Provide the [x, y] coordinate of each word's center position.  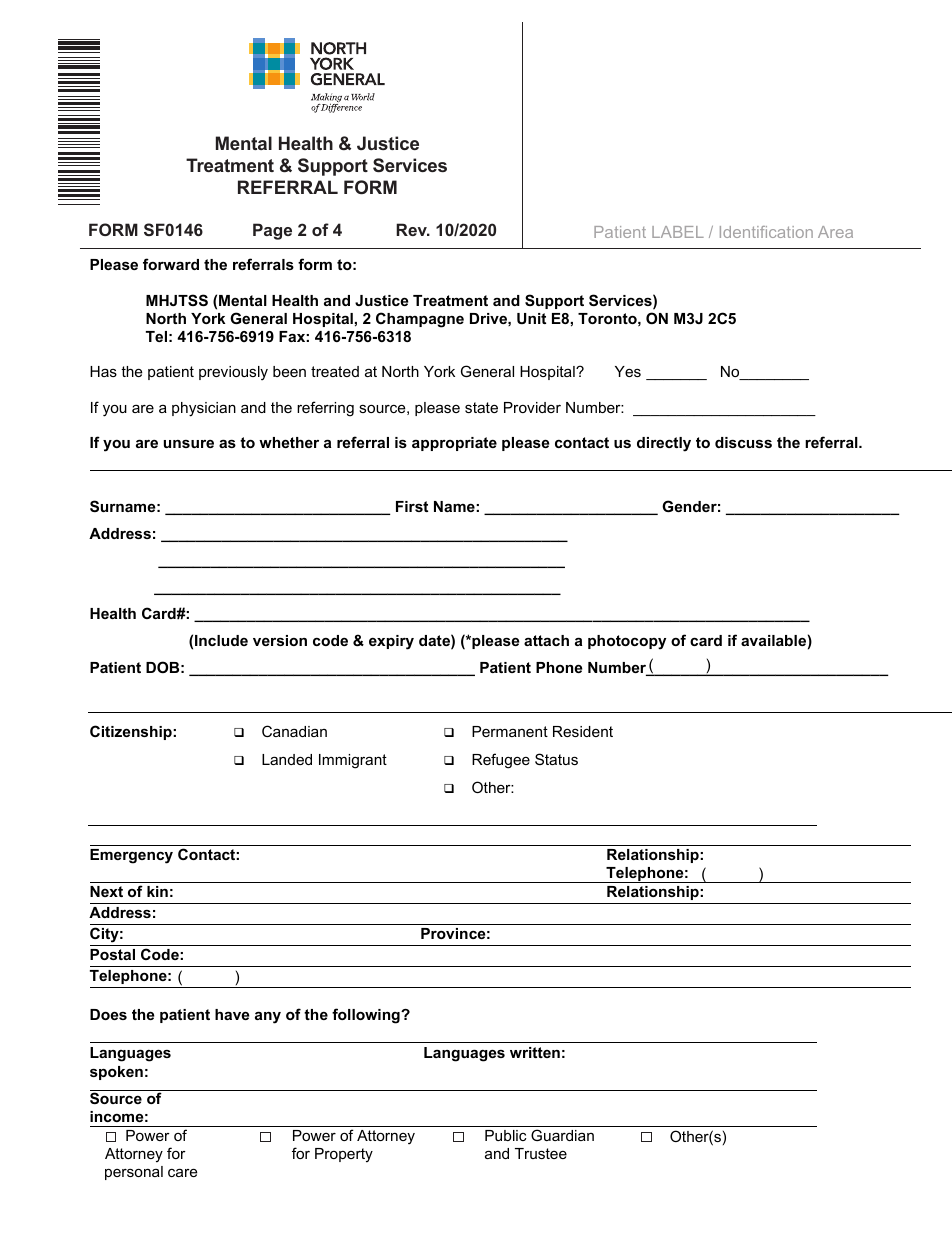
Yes [628, 371]
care [182, 1172]
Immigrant [353, 761]
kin [157, 891]
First [412, 506]
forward [171, 264]
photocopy [627, 642]
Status [556, 759]
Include [221, 640]
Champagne [420, 320]
